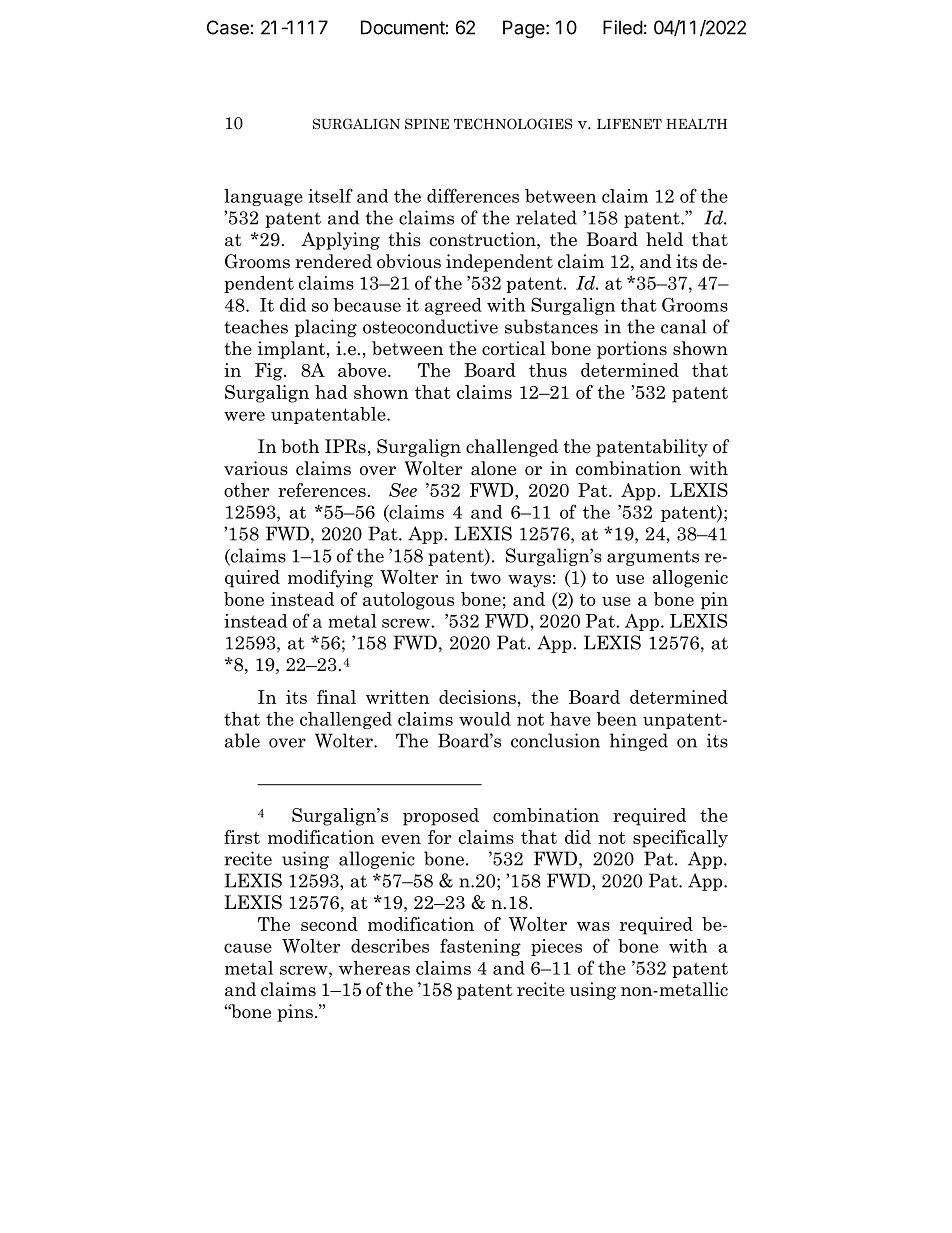  What do you see at coordinates (295, 1013) in the page?
I see `pins` at bounding box center [295, 1013].
